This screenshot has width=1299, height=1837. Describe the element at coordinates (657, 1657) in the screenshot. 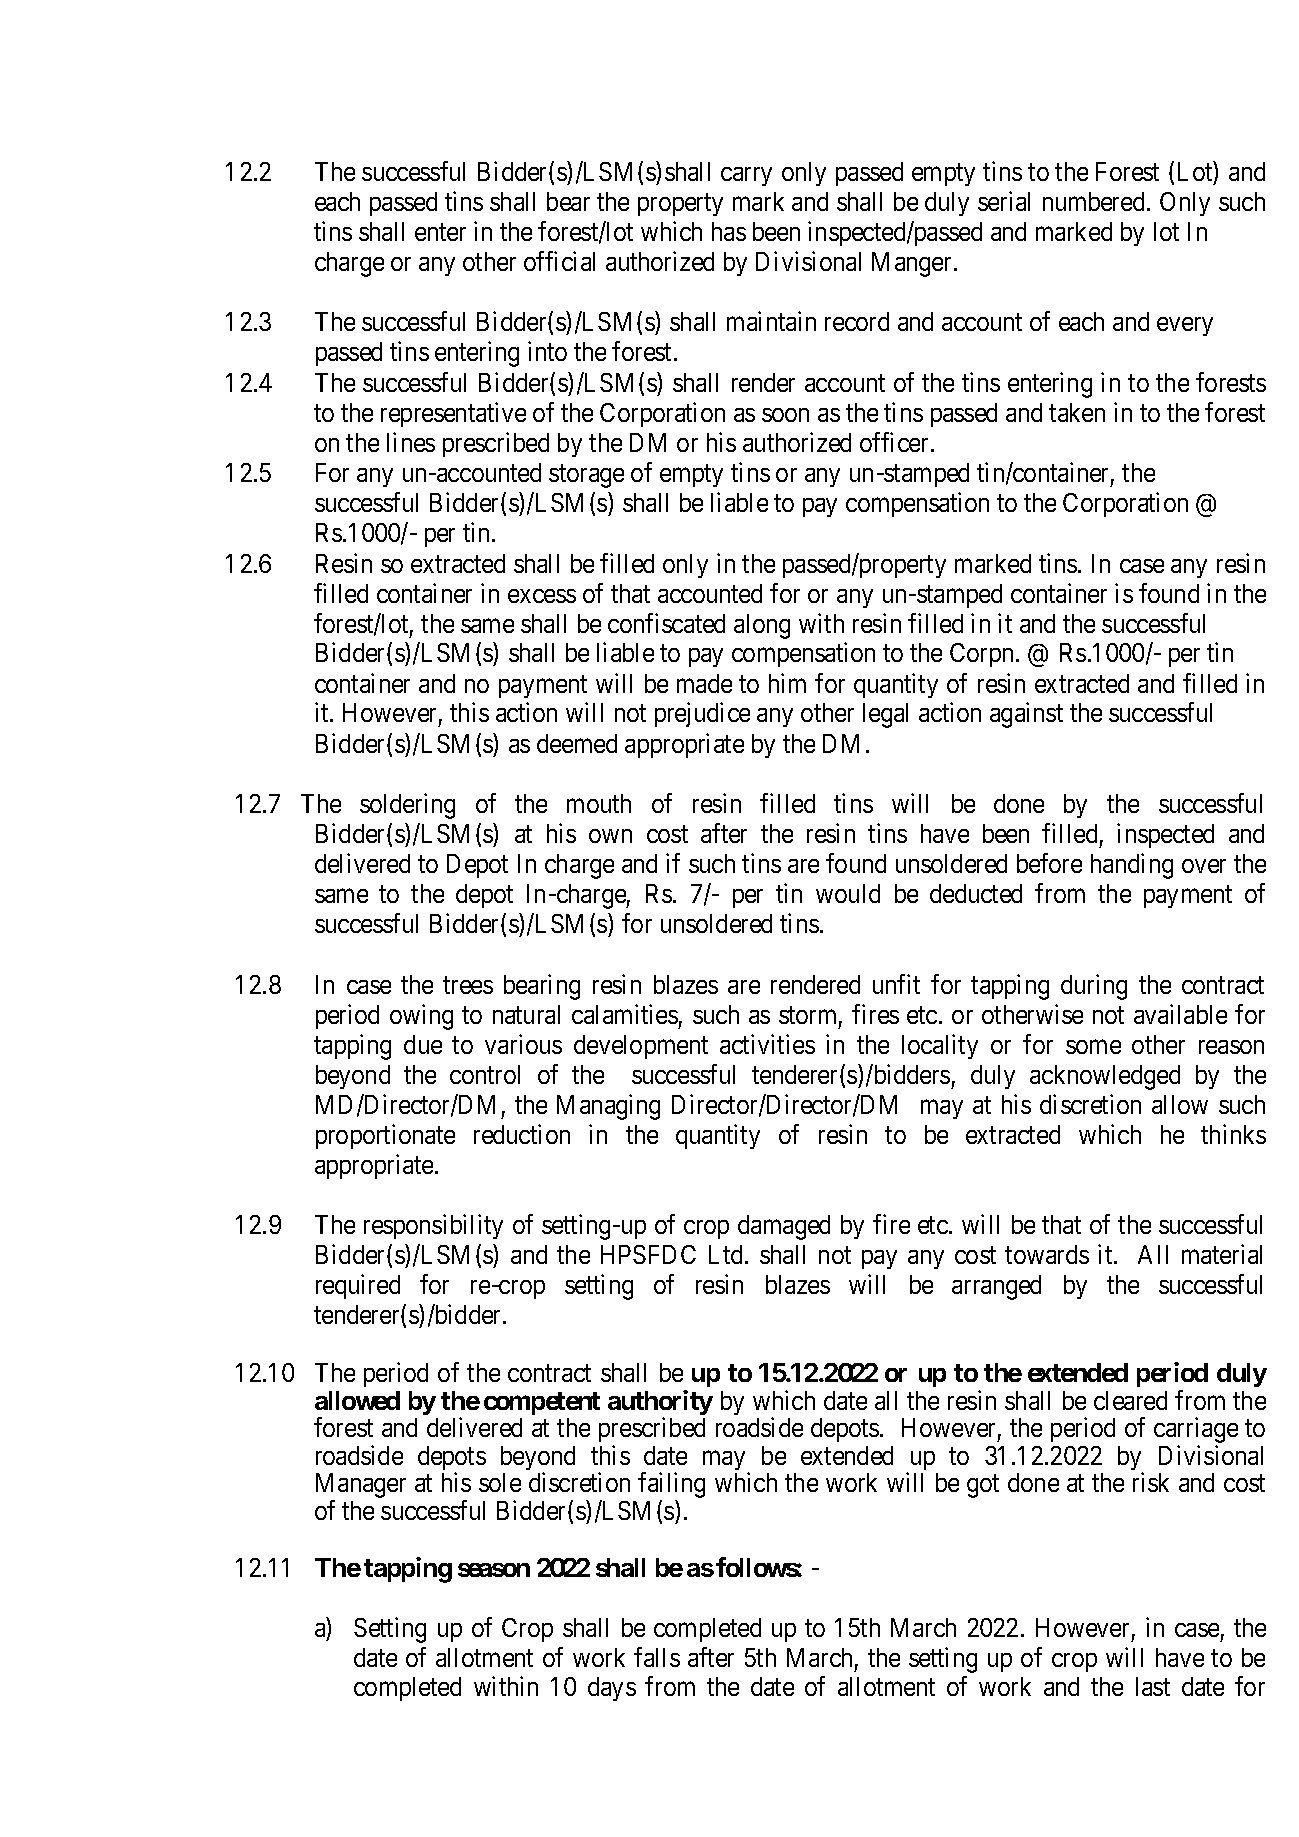

I see `falls` at that location.
